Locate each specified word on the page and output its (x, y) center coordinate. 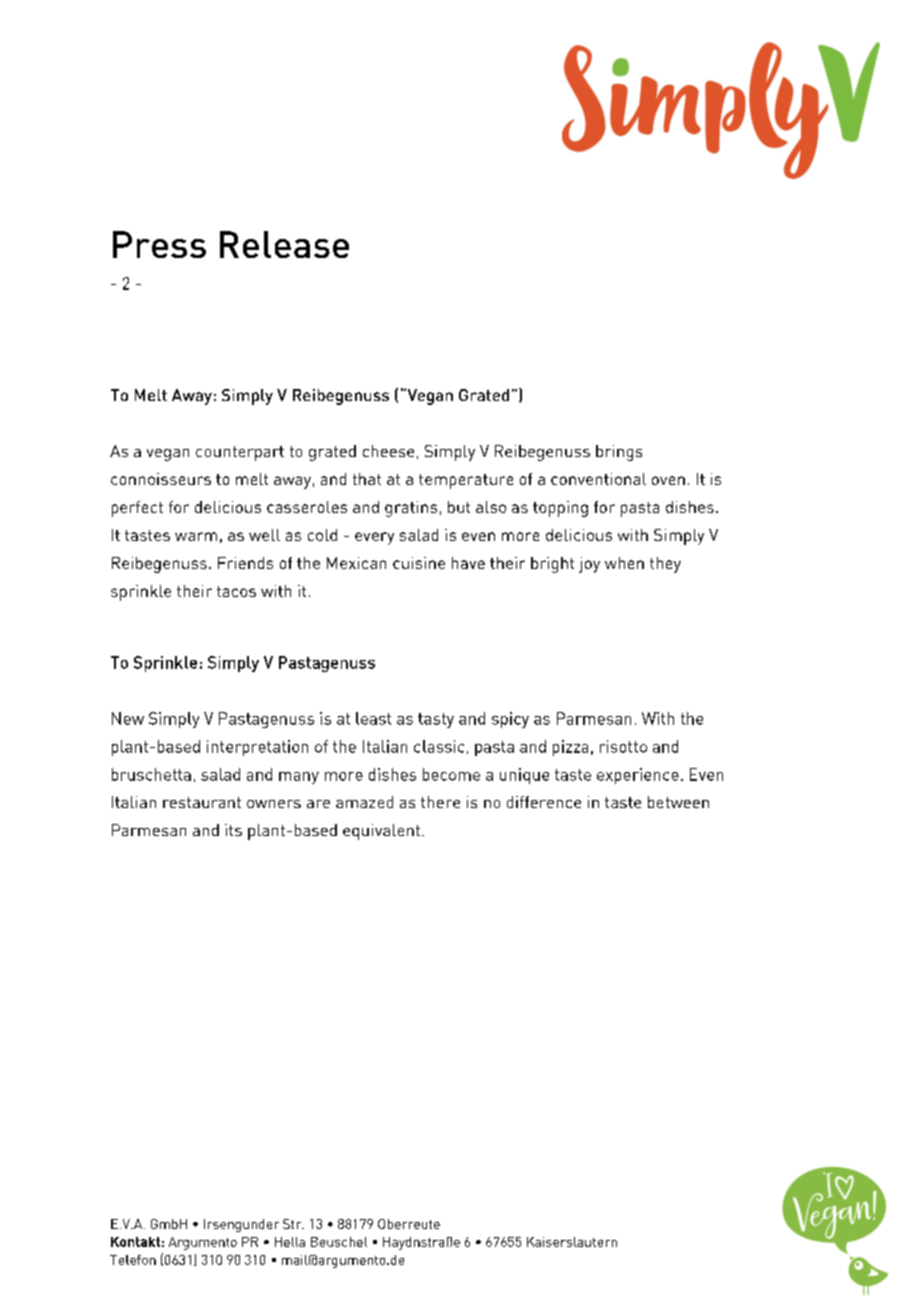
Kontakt (135, 1242)
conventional (598, 479)
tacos (236, 591)
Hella (290, 1242)
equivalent (383, 832)
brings (619, 453)
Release (284, 244)
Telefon (133, 1260)
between (678, 802)
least (373, 718)
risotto (623, 746)
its (233, 830)
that (367, 479)
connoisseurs (161, 479)
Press (159, 244)
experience (638, 776)
